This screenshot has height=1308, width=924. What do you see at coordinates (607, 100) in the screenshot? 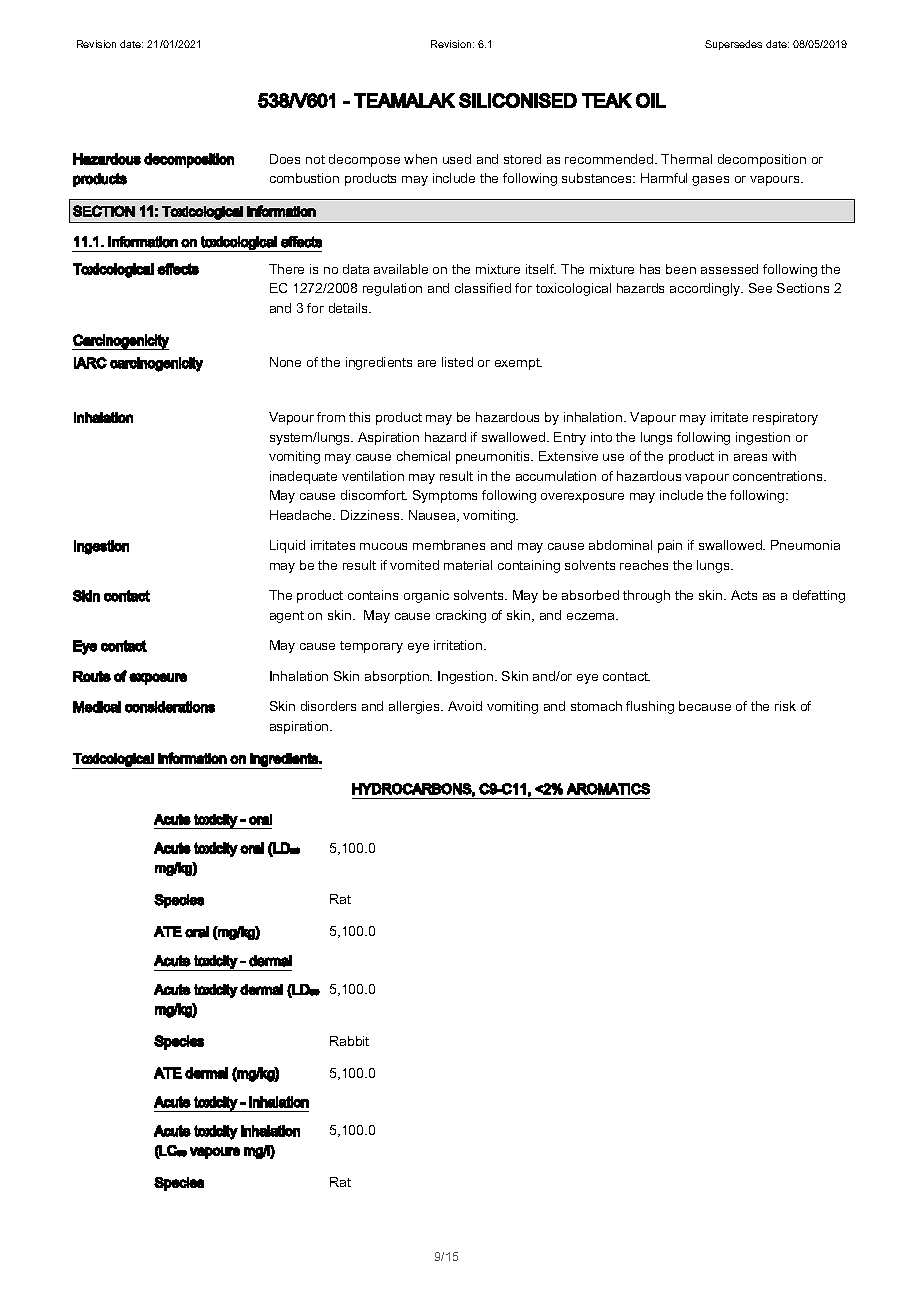
I see `TEAK` at bounding box center [607, 100].
